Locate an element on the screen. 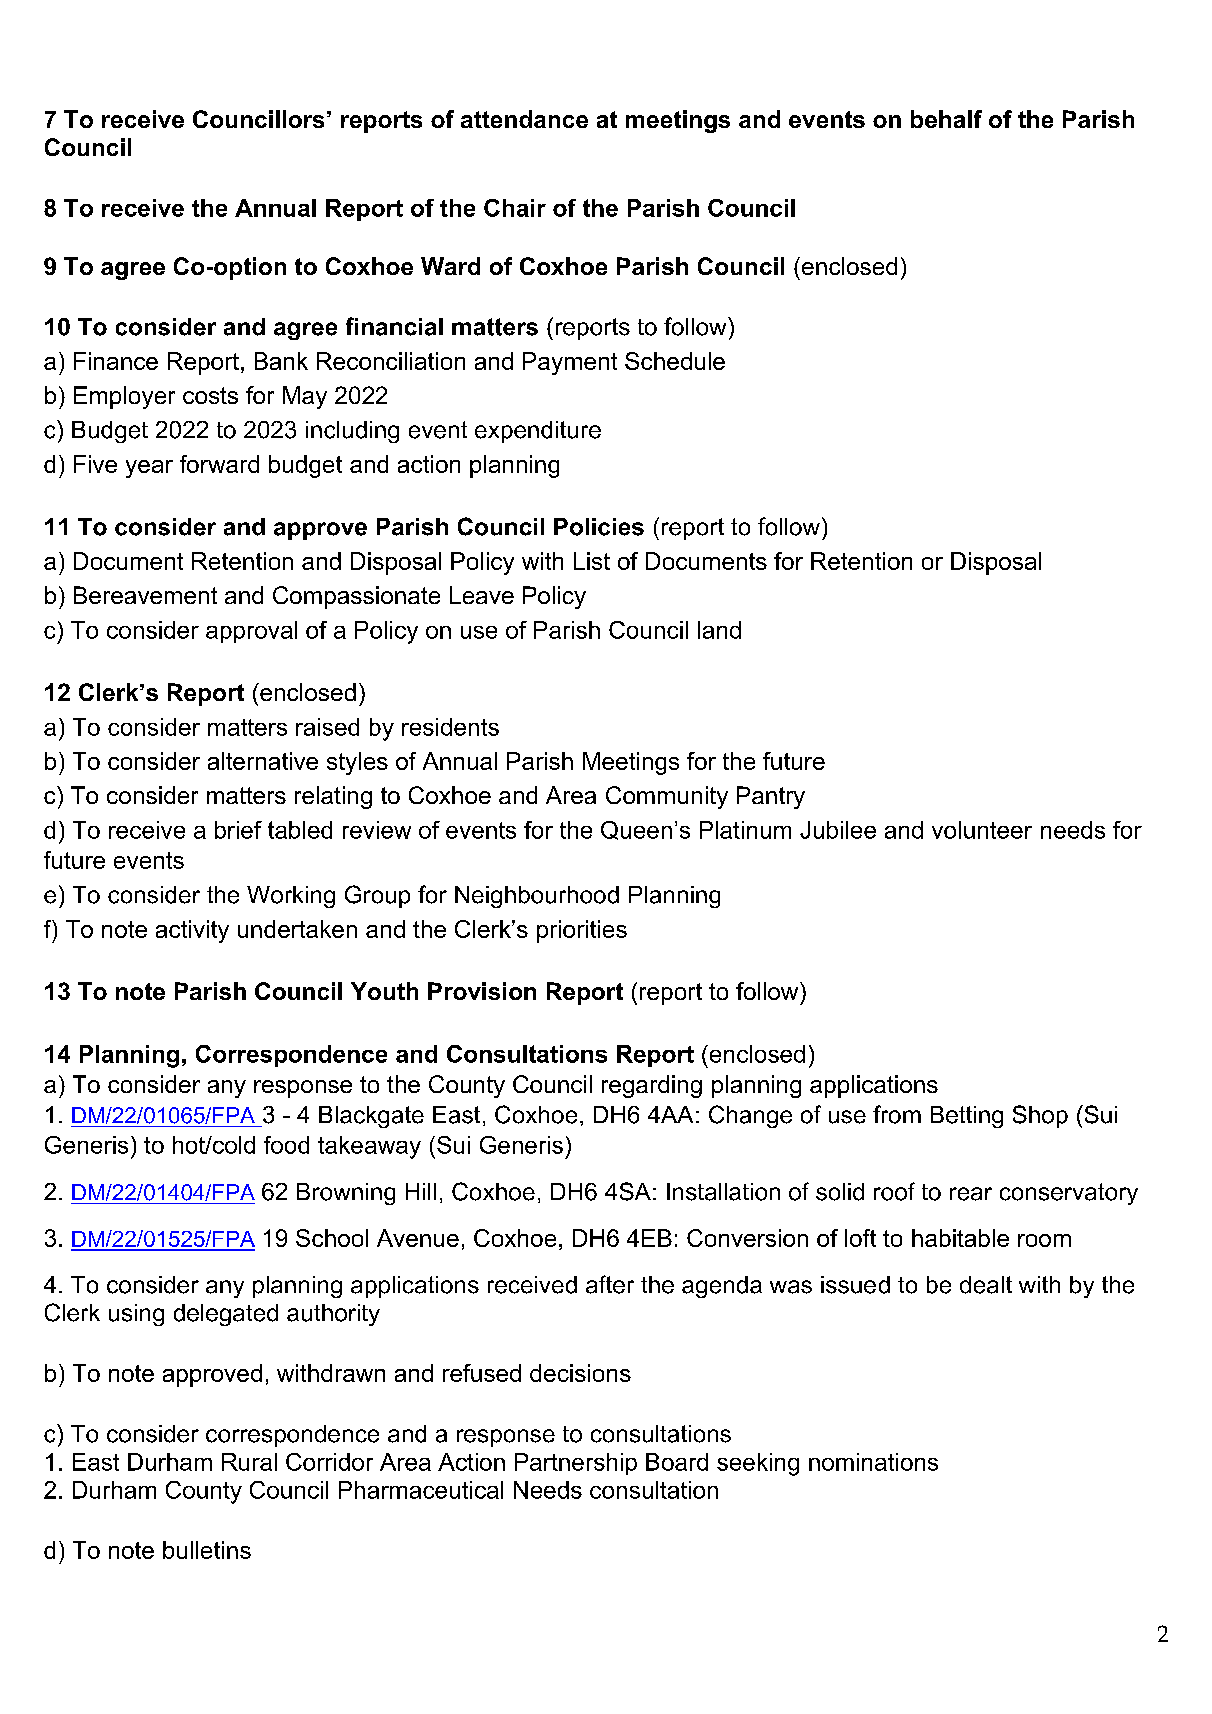 The image size is (1212, 1714). alternative is located at coordinates (263, 761).
